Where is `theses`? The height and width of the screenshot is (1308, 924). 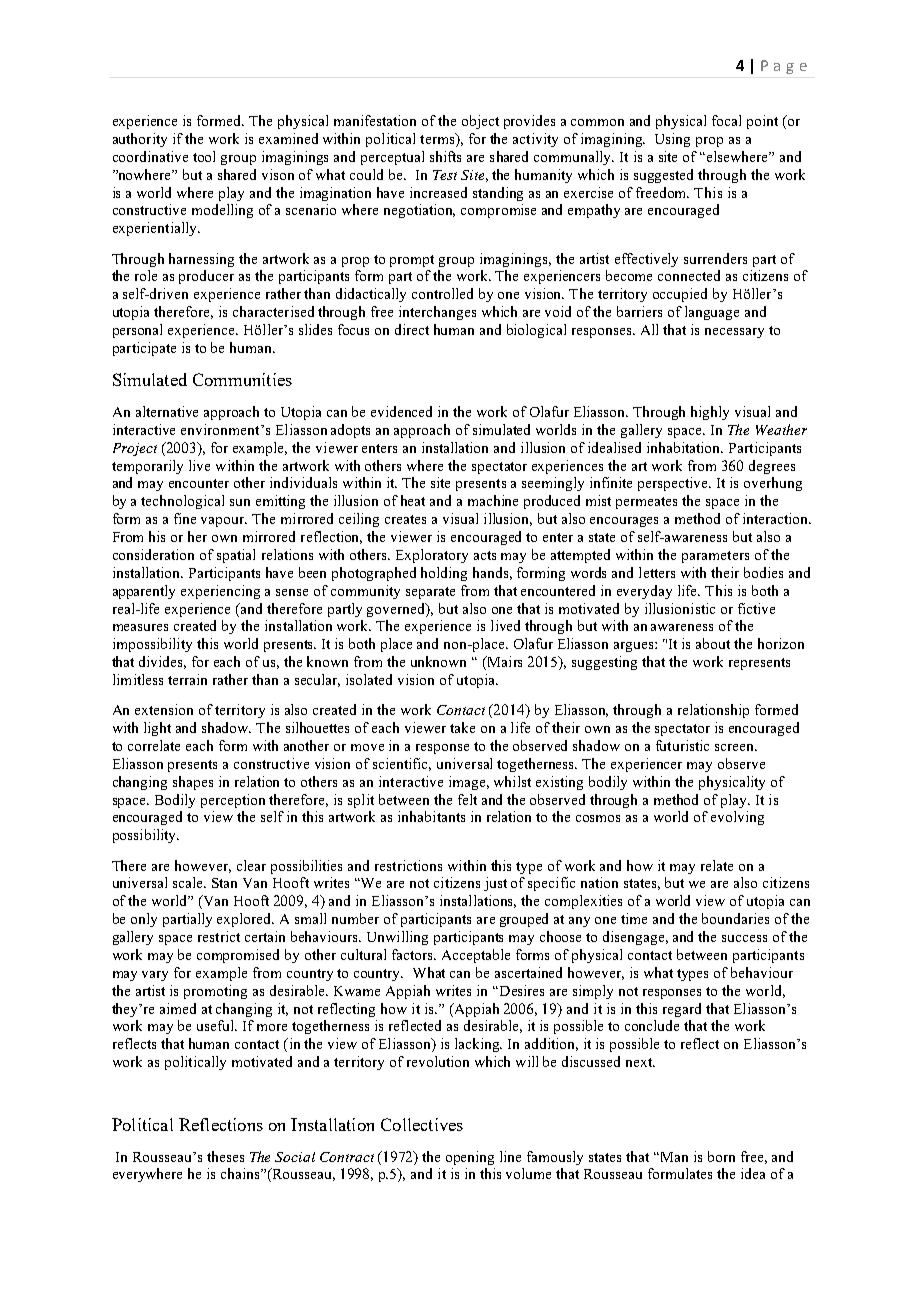 theses is located at coordinates (225, 1156).
